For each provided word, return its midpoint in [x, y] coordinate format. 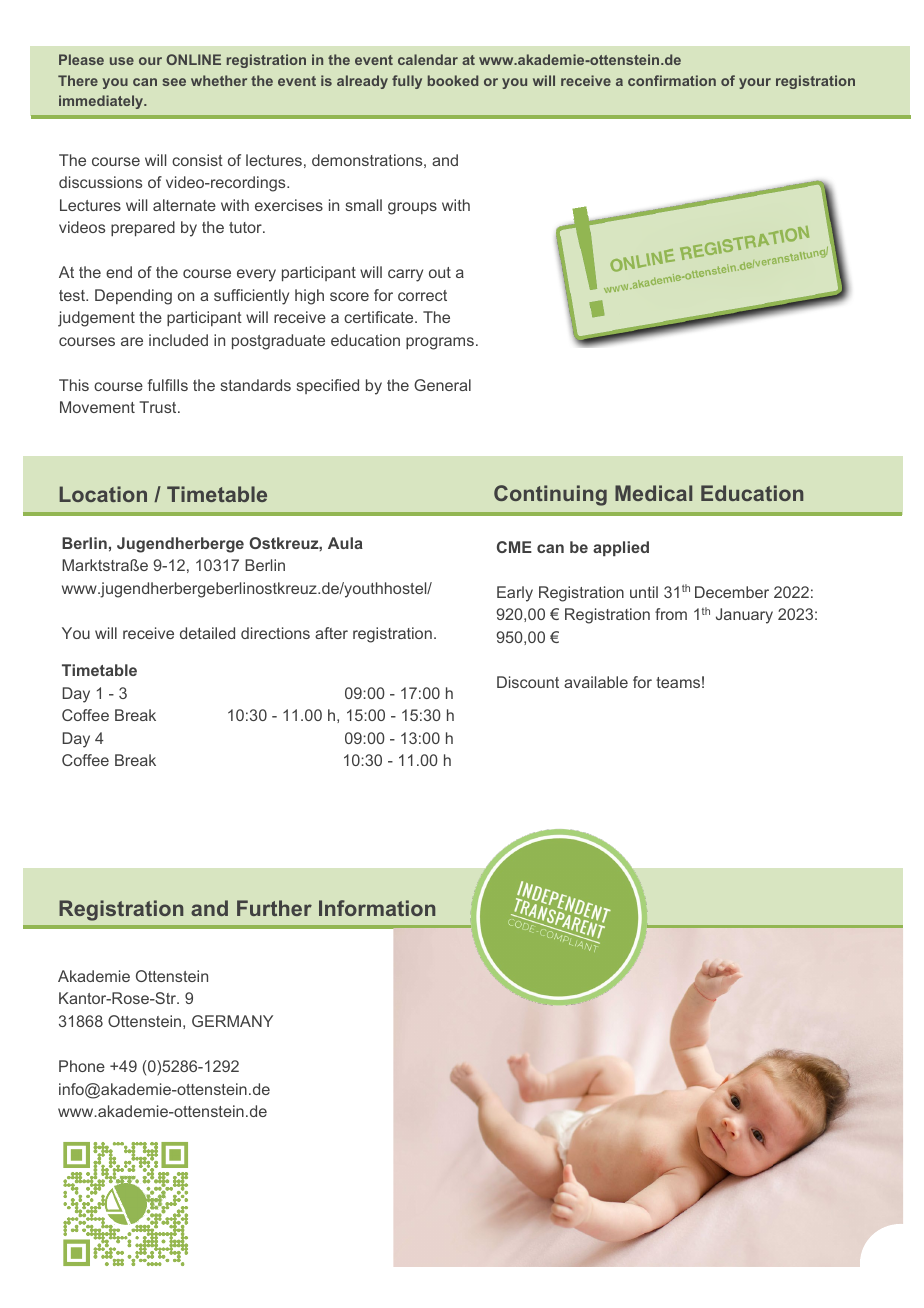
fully [407, 82]
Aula [345, 543]
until [644, 592]
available [596, 682]
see [174, 82]
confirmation [672, 80]
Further [274, 908]
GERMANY [232, 1021]
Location [103, 494]
